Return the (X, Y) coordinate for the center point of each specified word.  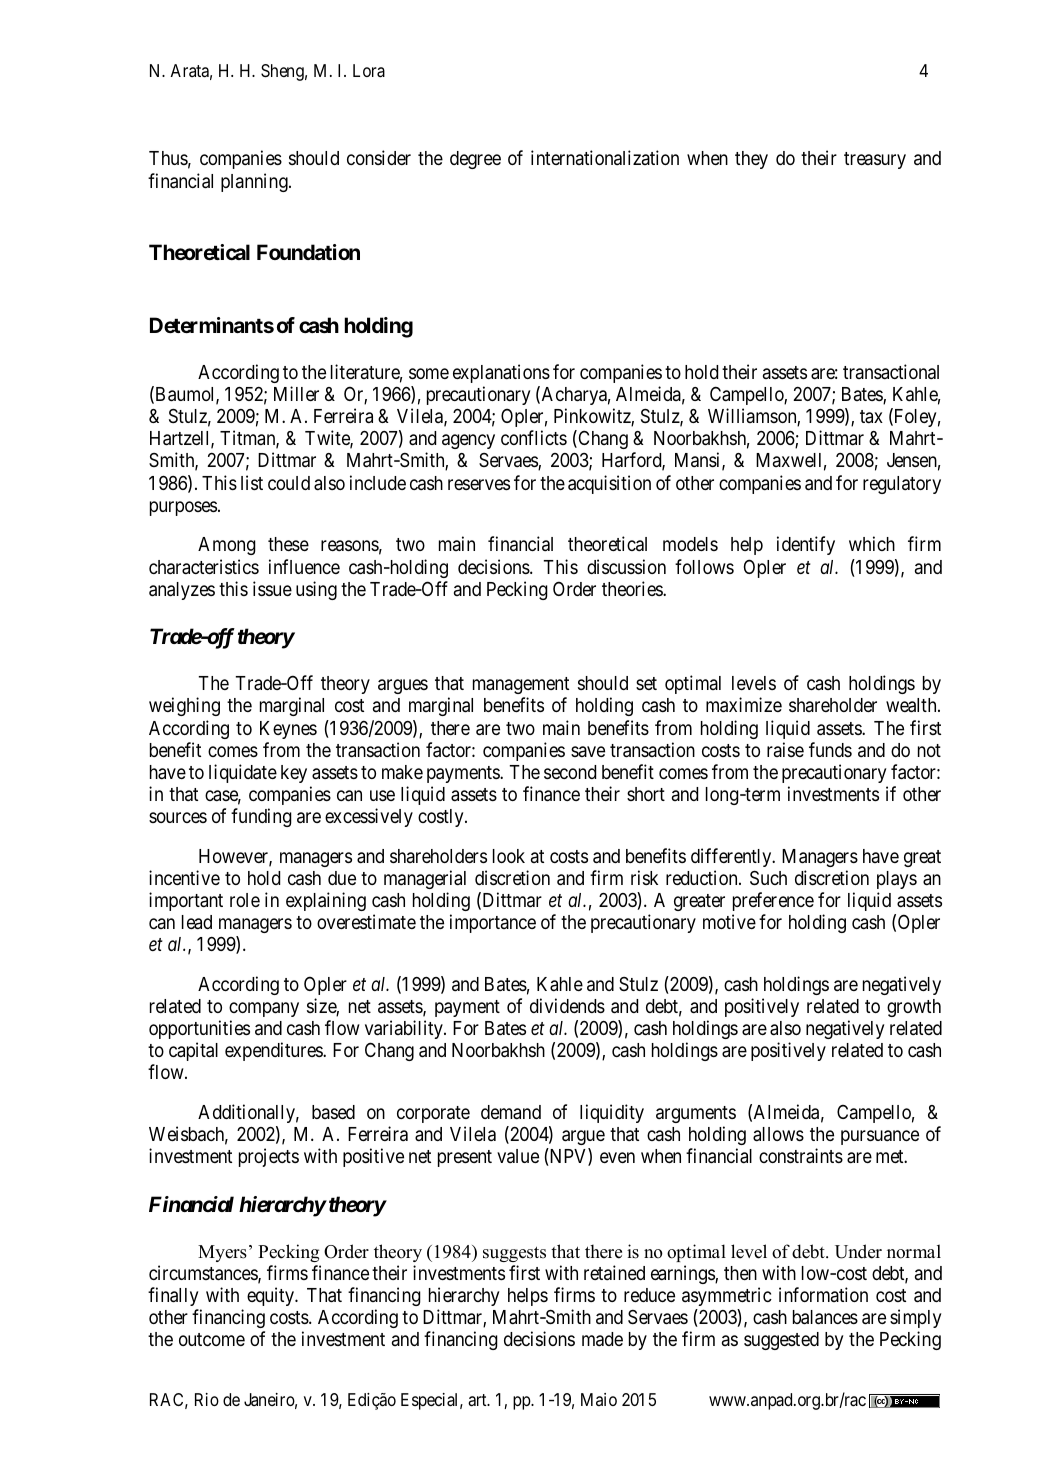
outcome (212, 1339)
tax (871, 416)
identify (806, 545)
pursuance (880, 1137)
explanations (501, 373)
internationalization (605, 157)
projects (269, 1157)
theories (633, 588)
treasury (875, 160)
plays (897, 880)
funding (261, 817)
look (509, 856)
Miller (296, 393)
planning (255, 182)
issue (272, 588)
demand (511, 1112)
